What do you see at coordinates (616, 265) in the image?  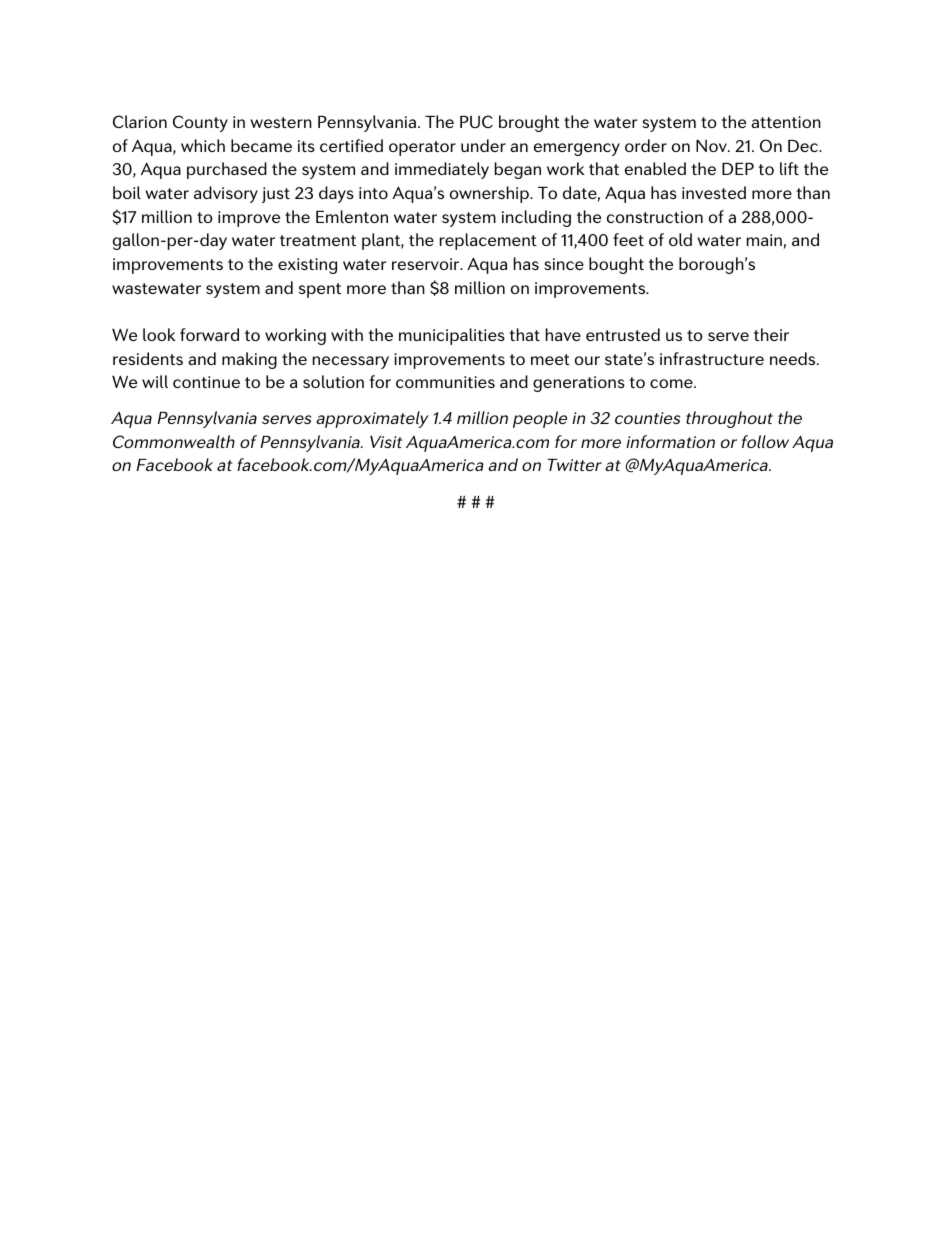 I see `bought` at bounding box center [616, 265].
